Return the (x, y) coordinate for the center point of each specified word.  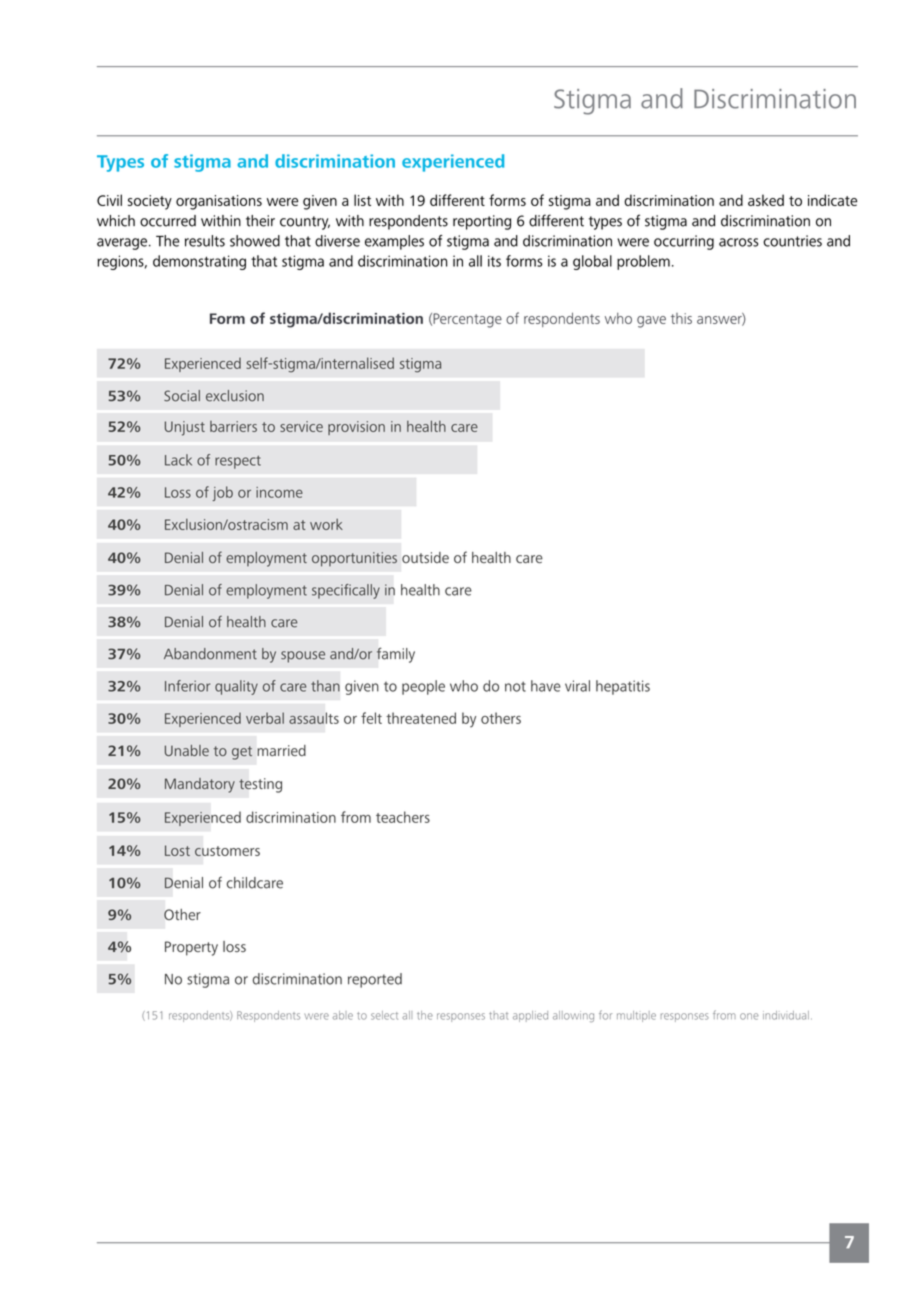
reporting (482, 222)
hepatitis (623, 687)
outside (425, 557)
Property (191, 948)
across (738, 242)
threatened (421, 718)
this (681, 318)
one (749, 1016)
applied (530, 1016)
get (242, 753)
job (222, 493)
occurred (168, 221)
